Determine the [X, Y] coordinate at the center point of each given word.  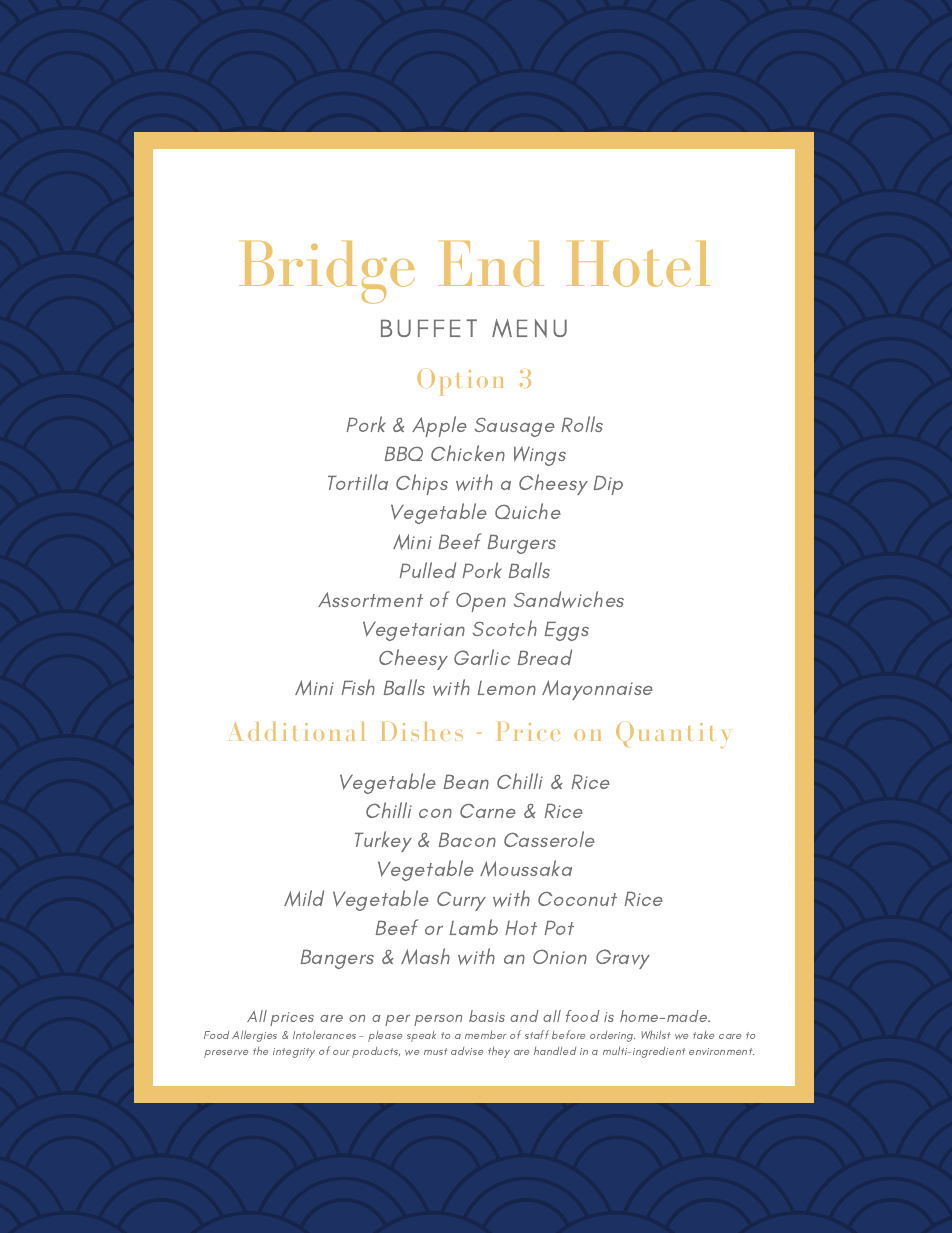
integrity [294, 1053]
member [486, 1034]
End [491, 264]
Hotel [638, 264]
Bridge [327, 272]
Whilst [656, 1034]
